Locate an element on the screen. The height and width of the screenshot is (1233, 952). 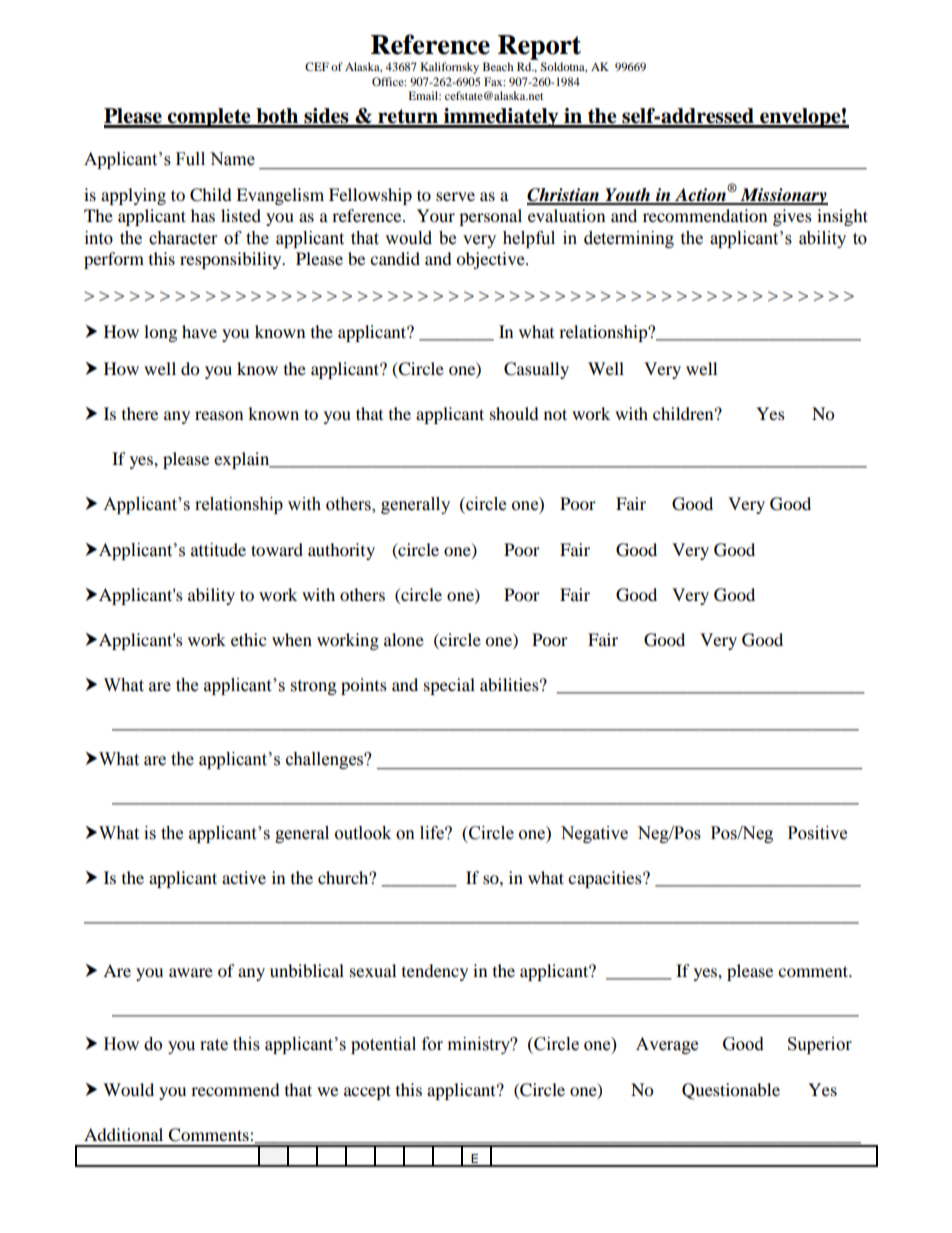
Missionary is located at coordinates (783, 196).
